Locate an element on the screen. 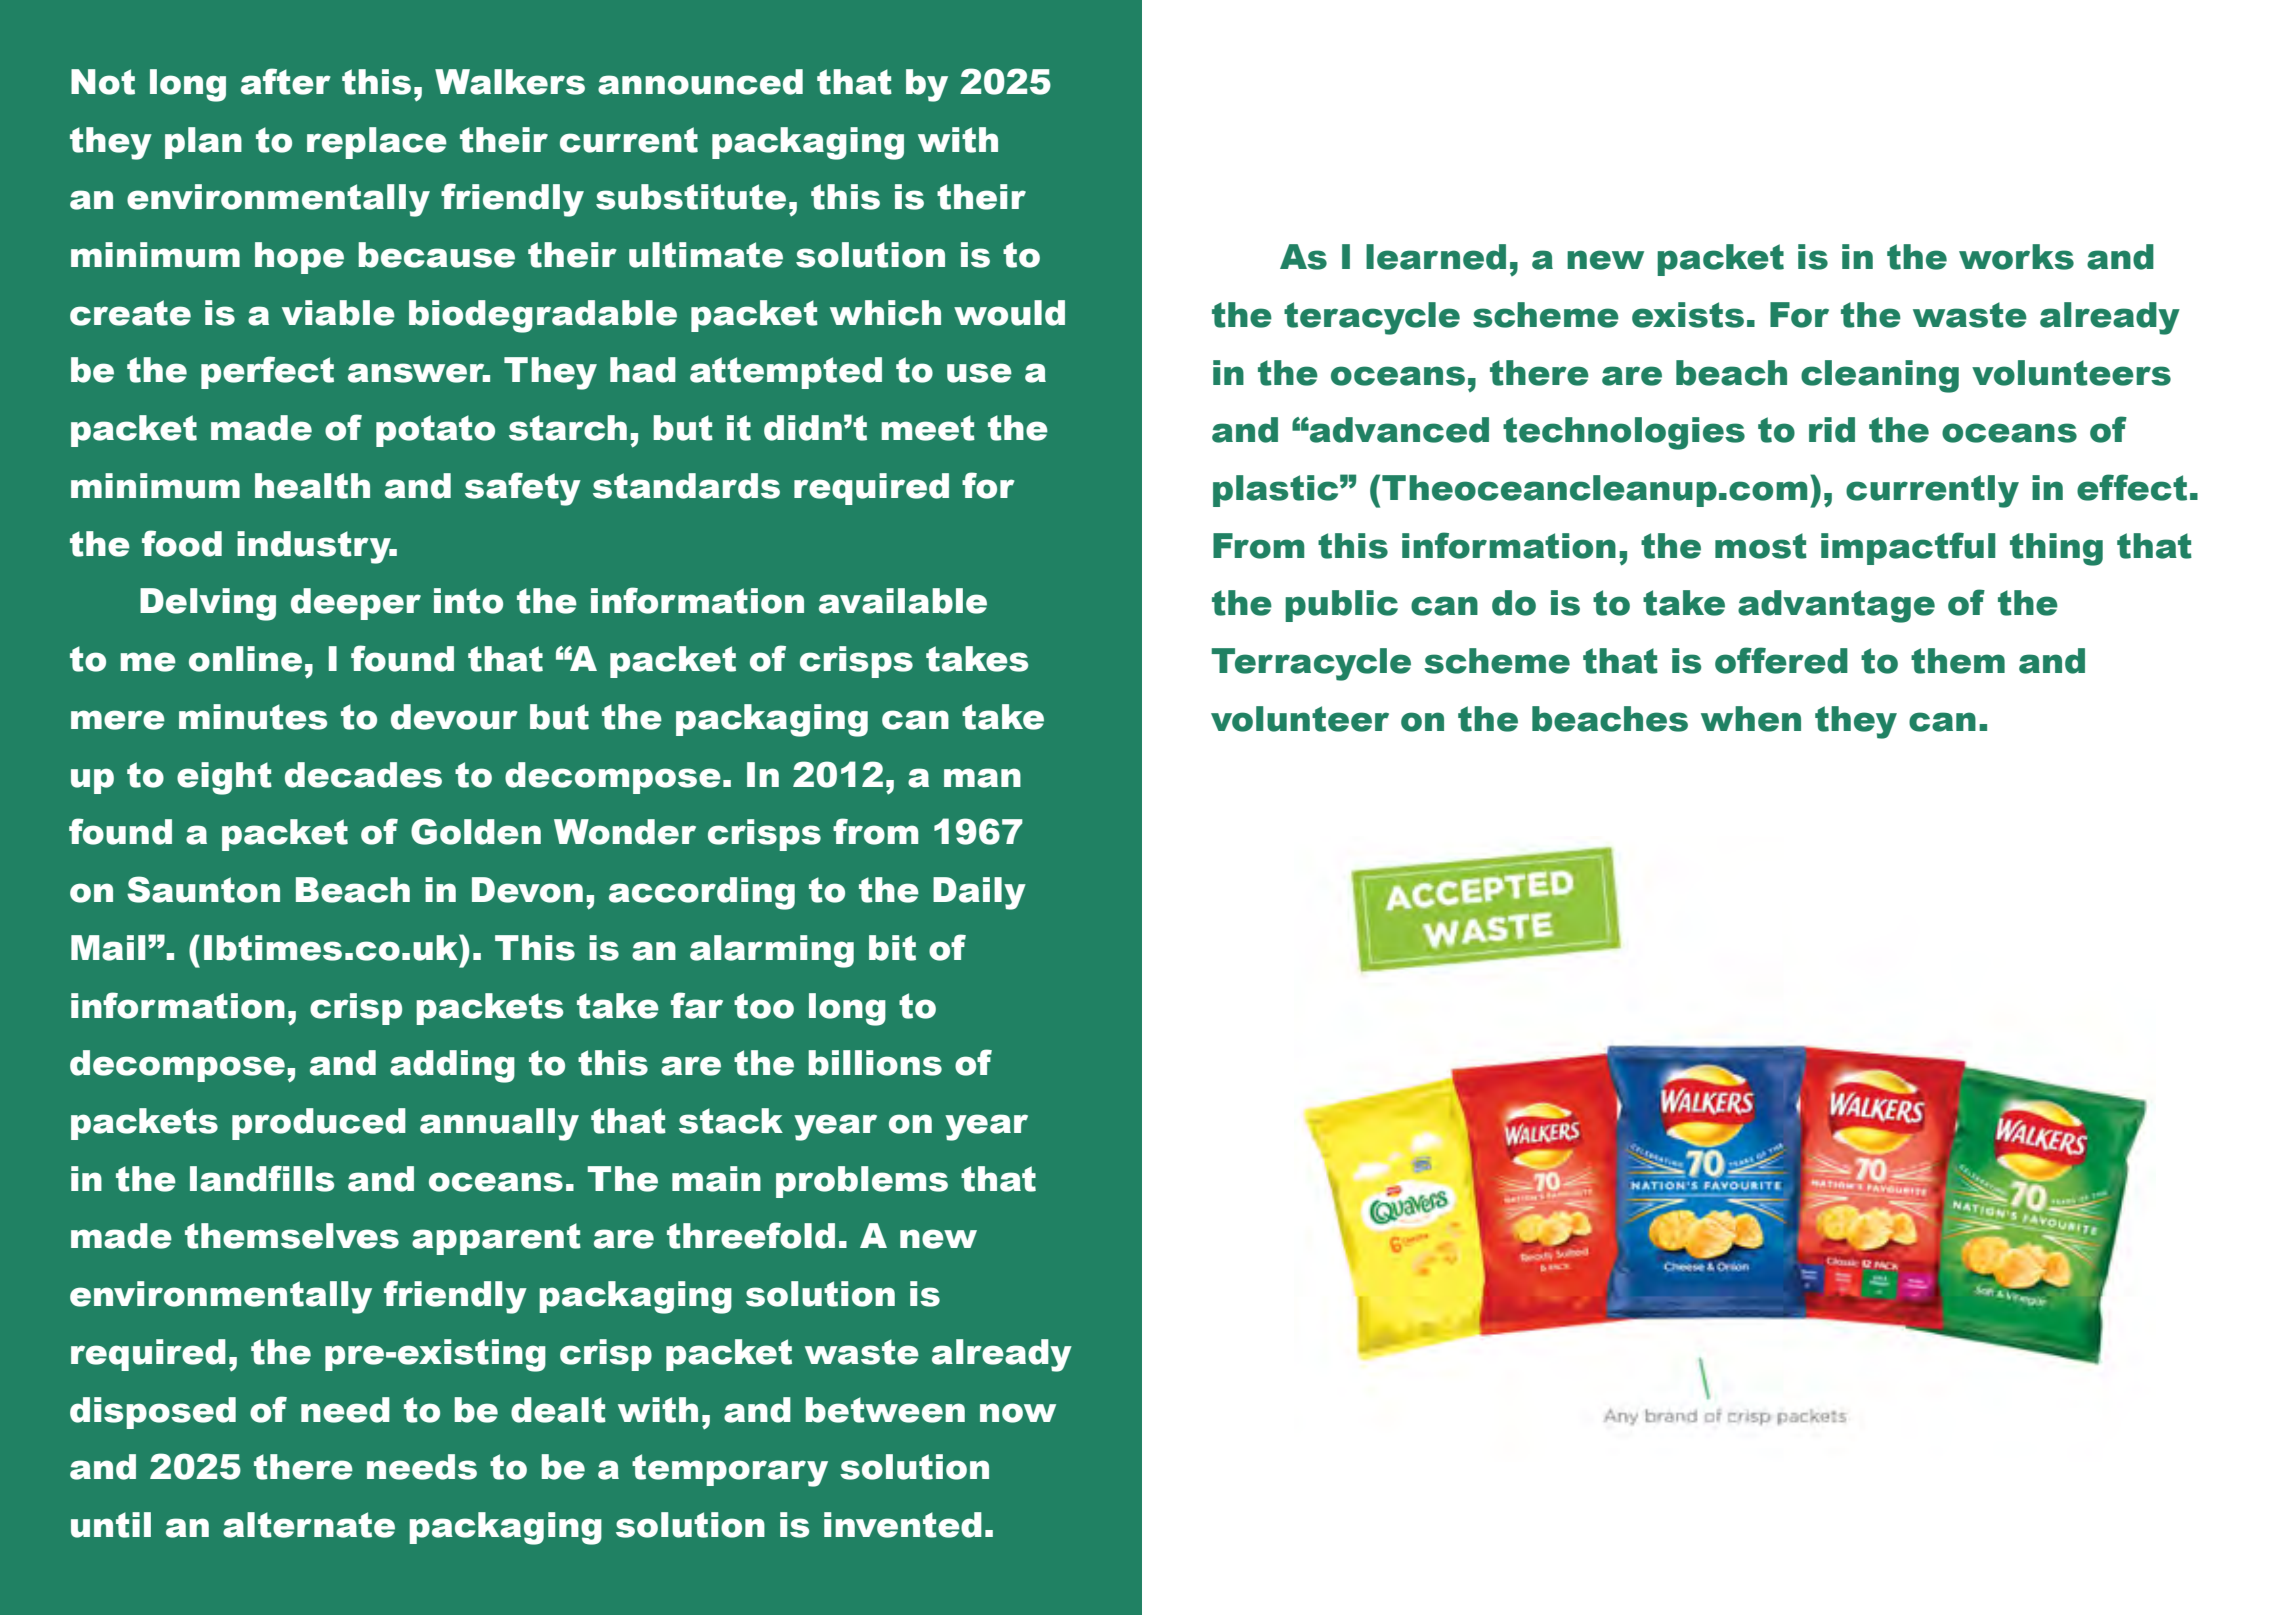  works is located at coordinates (2016, 257).
